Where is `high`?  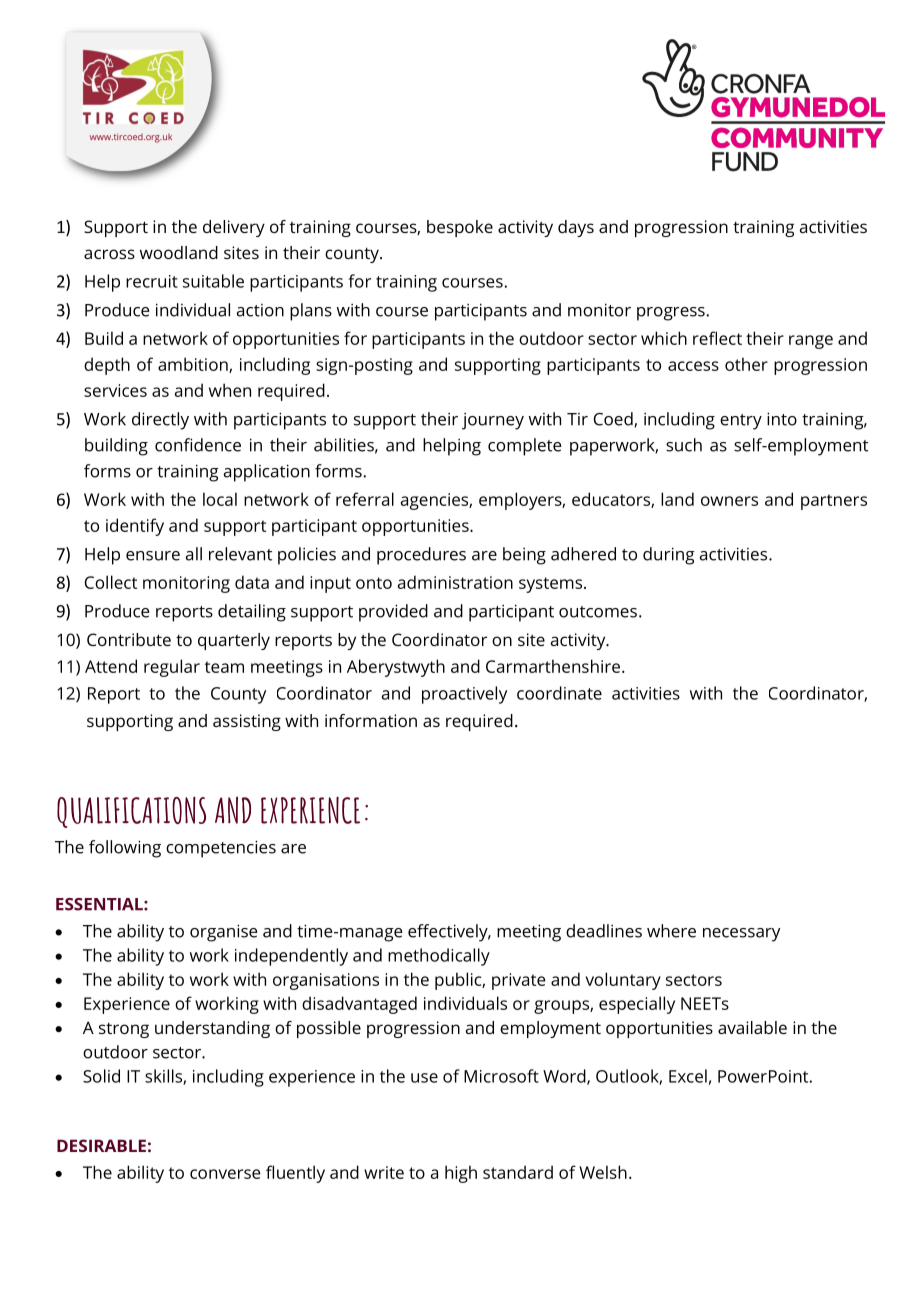
high is located at coordinates (461, 1174).
